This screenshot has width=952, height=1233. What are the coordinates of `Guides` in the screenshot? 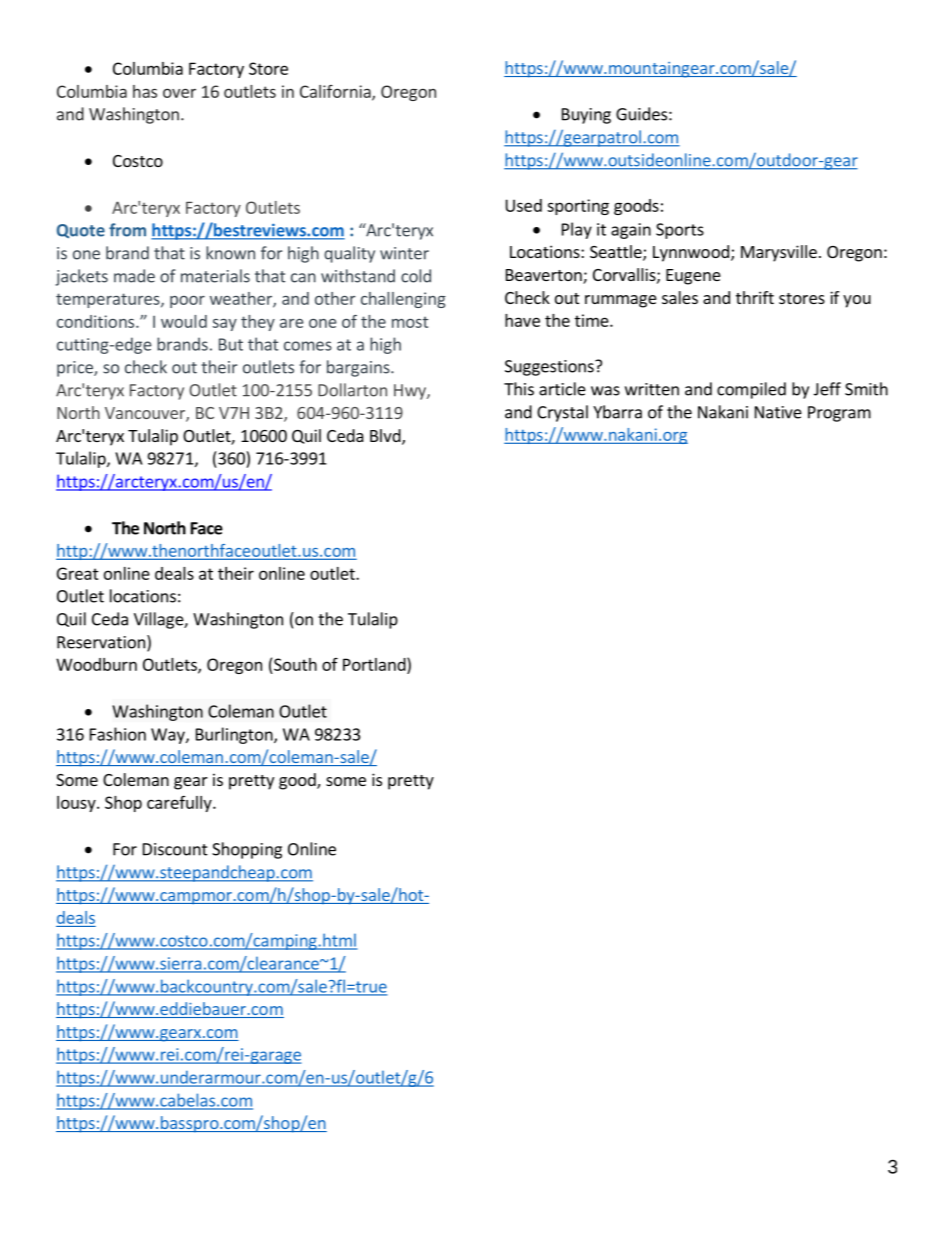 It's located at (641, 114).
